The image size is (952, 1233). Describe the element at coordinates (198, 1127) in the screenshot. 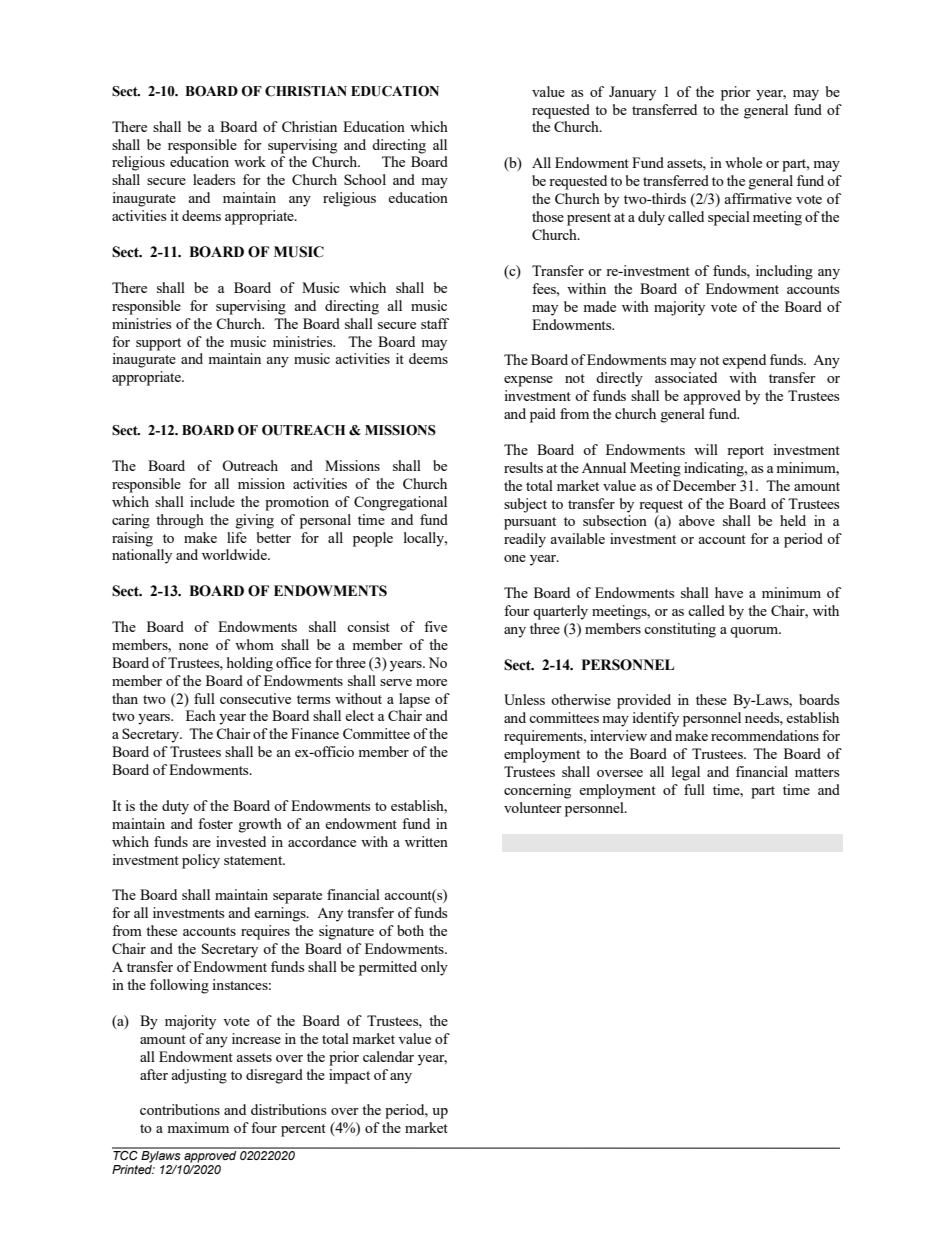

I see `maximum` at that location.
